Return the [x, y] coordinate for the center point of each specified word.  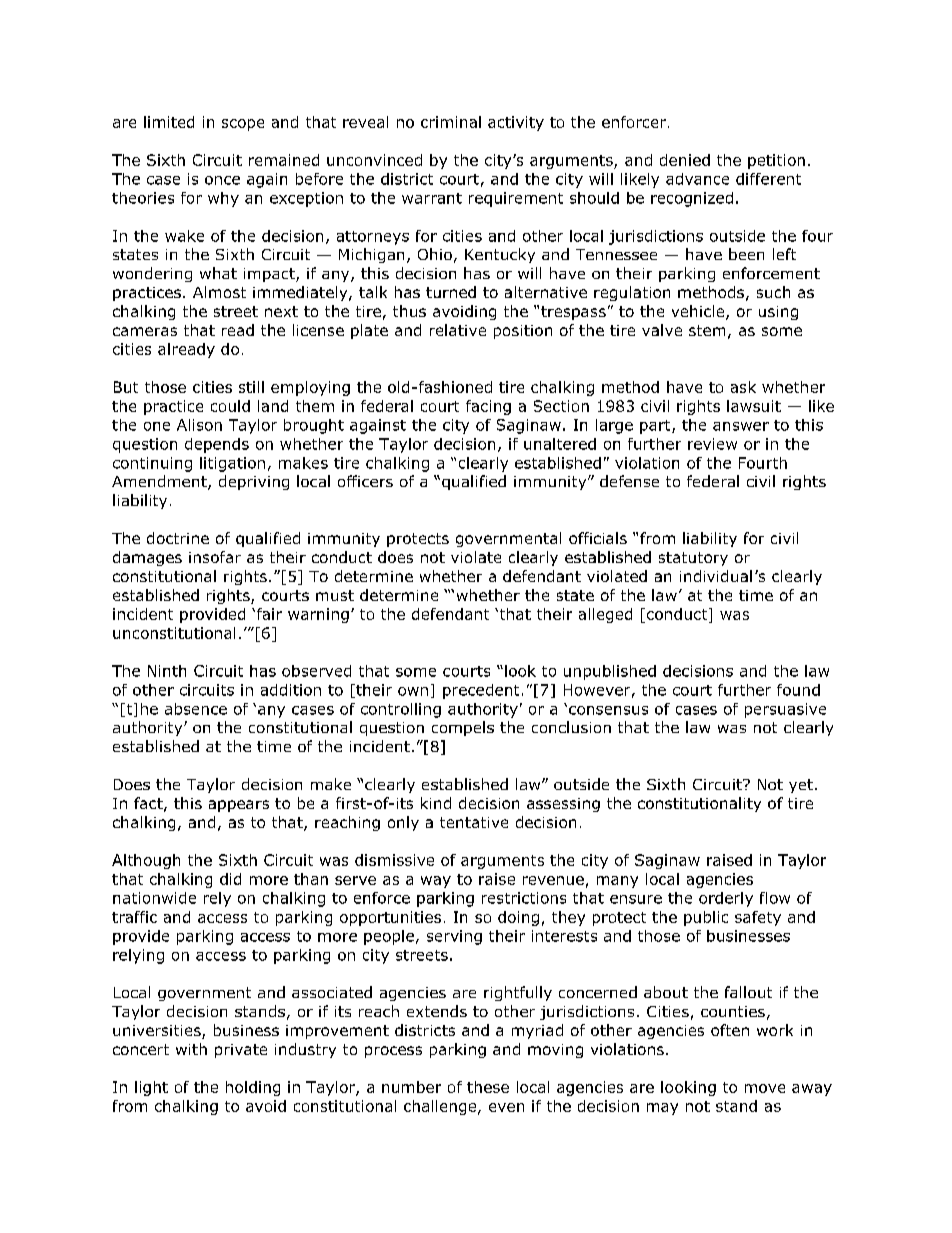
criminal [451, 122]
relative [458, 330]
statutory [693, 559]
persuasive [785, 710]
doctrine [178, 538]
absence [196, 709]
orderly [726, 899]
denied [685, 160]
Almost [219, 292]
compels [463, 728]
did [230, 879]
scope [243, 125]
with [191, 1049]
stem [707, 330]
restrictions [524, 898]
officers [365, 481]
